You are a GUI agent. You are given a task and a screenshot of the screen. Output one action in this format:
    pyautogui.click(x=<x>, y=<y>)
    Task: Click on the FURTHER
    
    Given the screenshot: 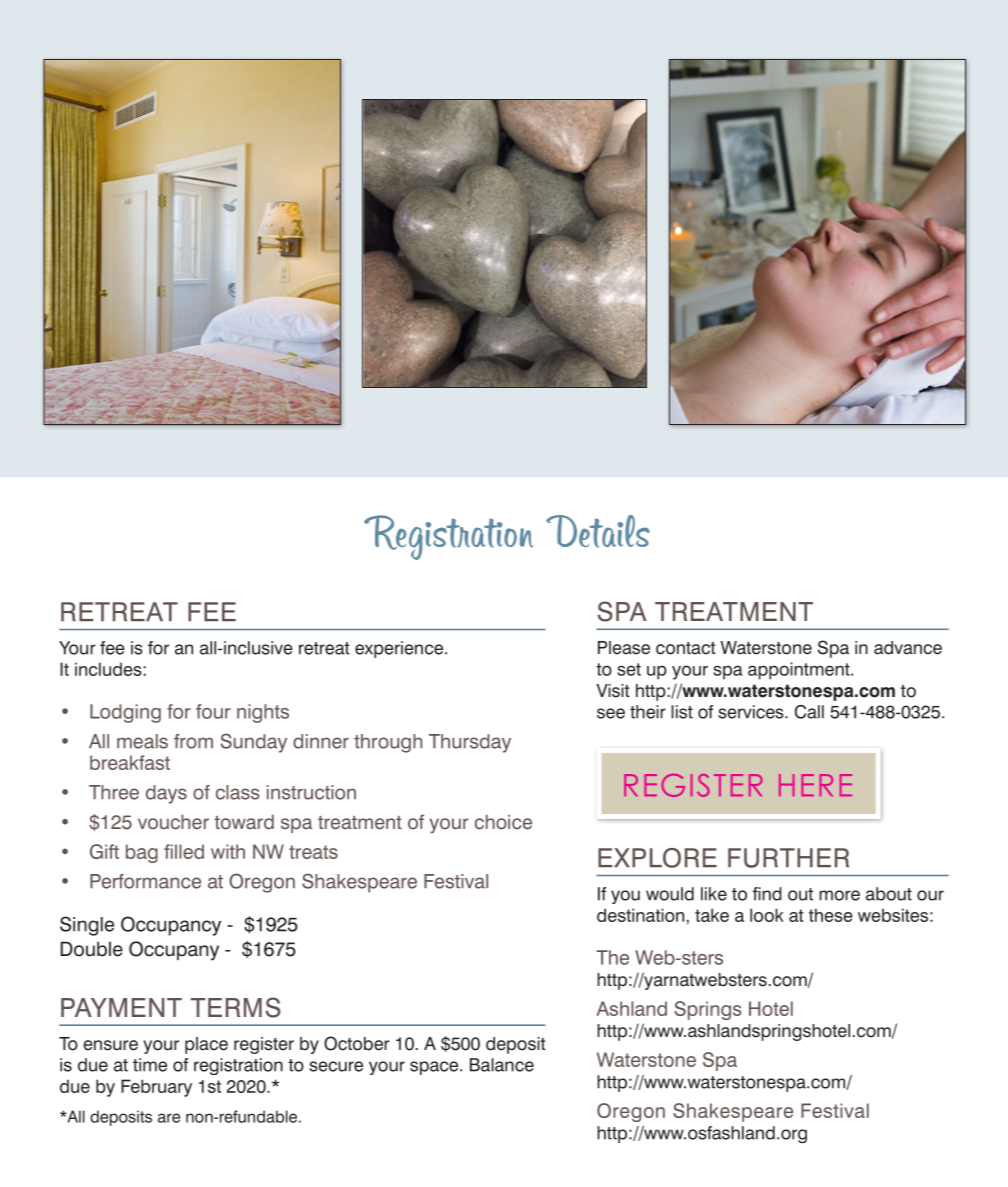 What is the action you would take?
    pyautogui.click(x=788, y=858)
